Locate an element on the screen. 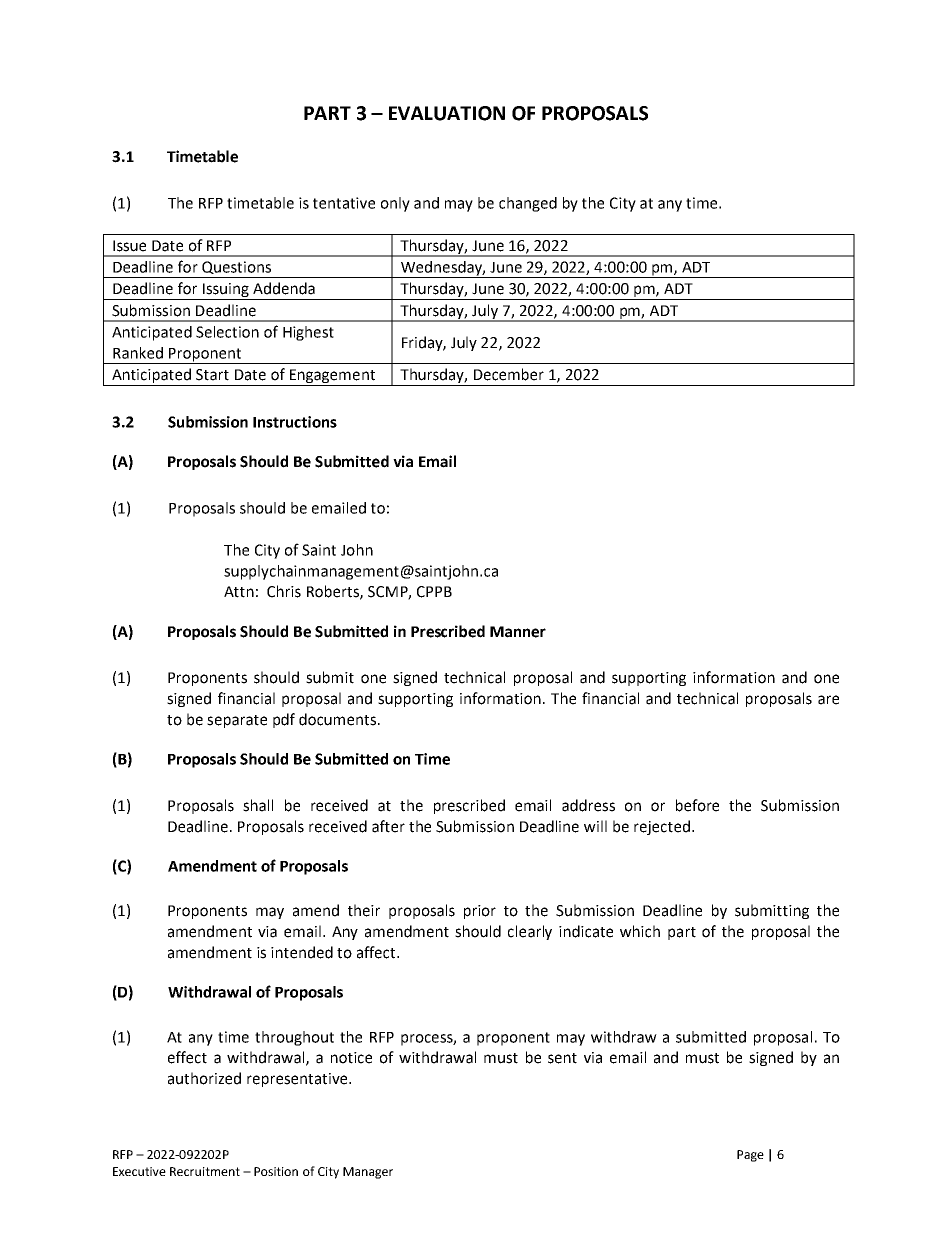 The height and width of the screenshot is (1233, 952). Manager is located at coordinates (368, 1173).
